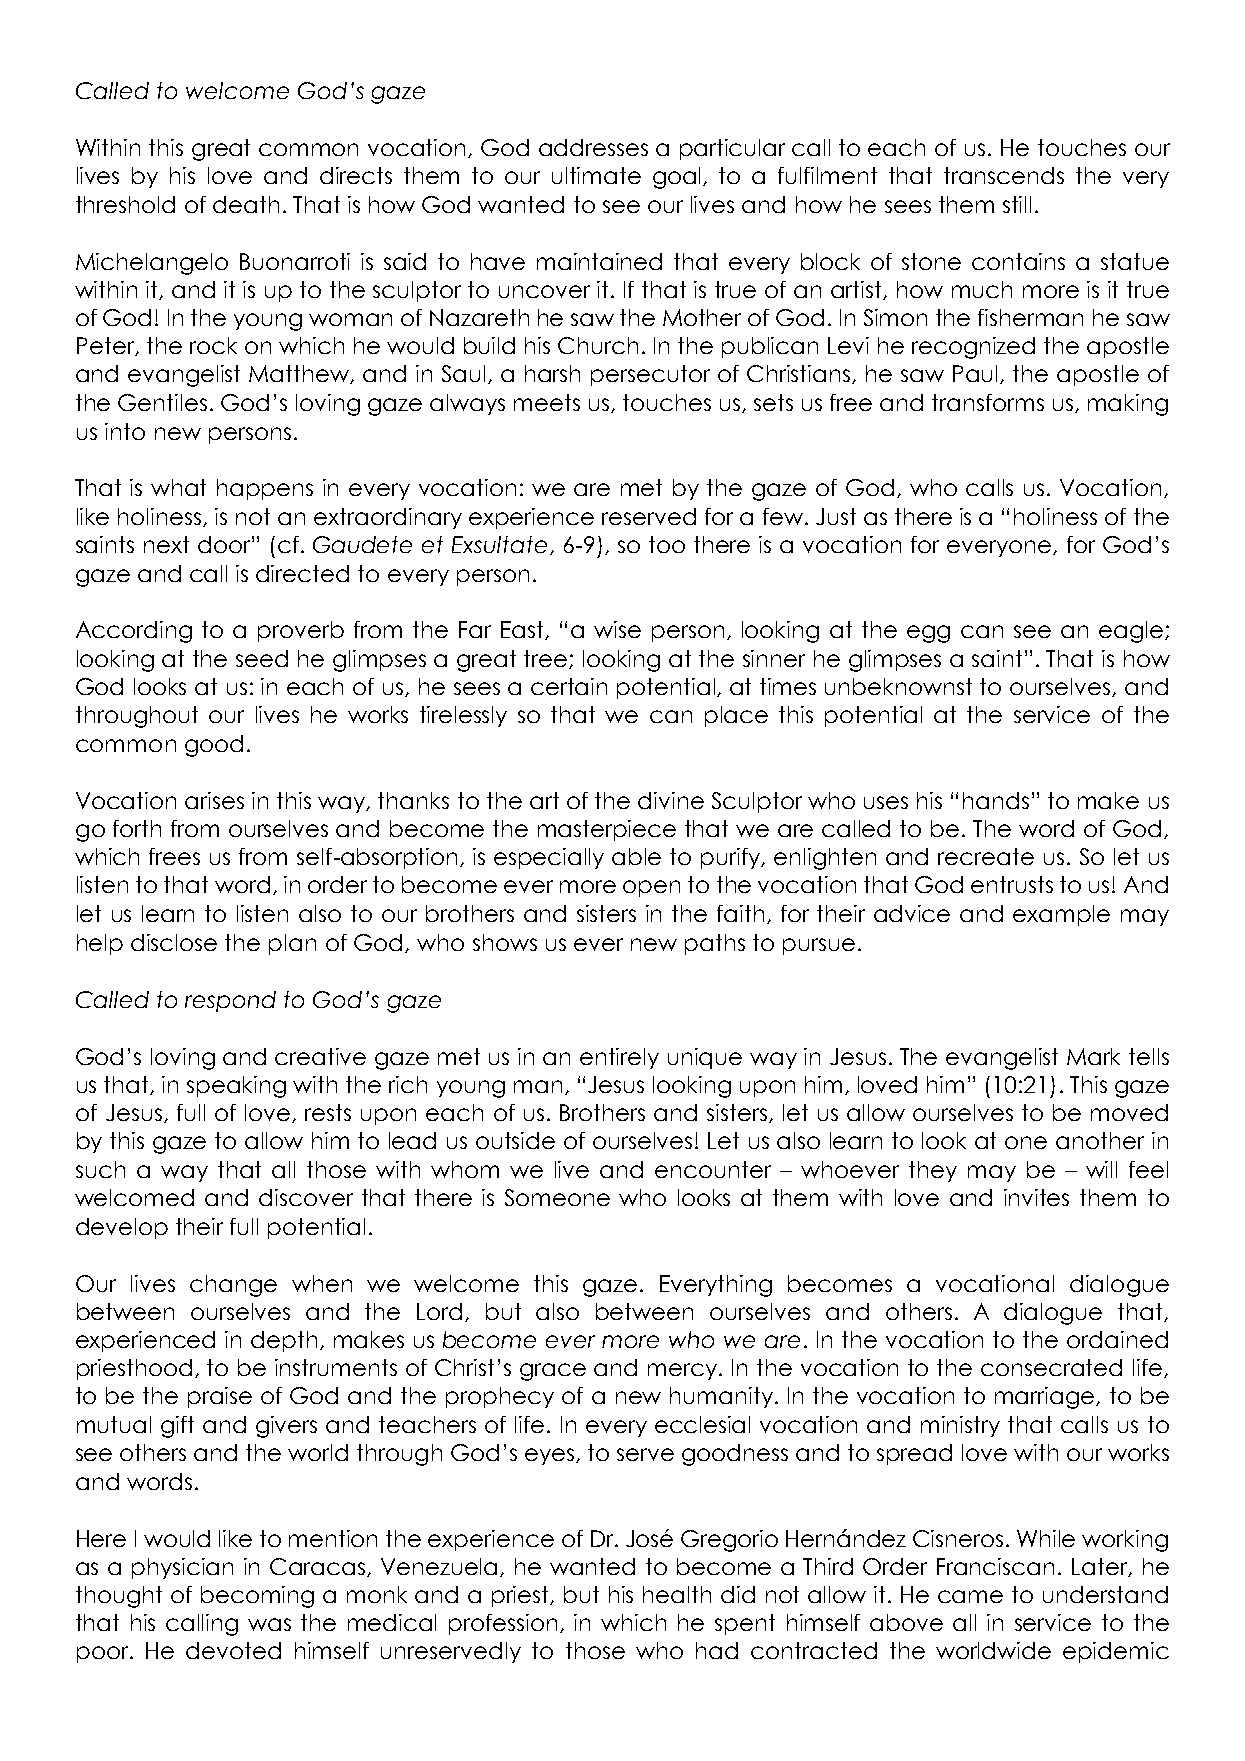 The image size is (1245, 1761). I want to click on disclose, so click(174, 942).
